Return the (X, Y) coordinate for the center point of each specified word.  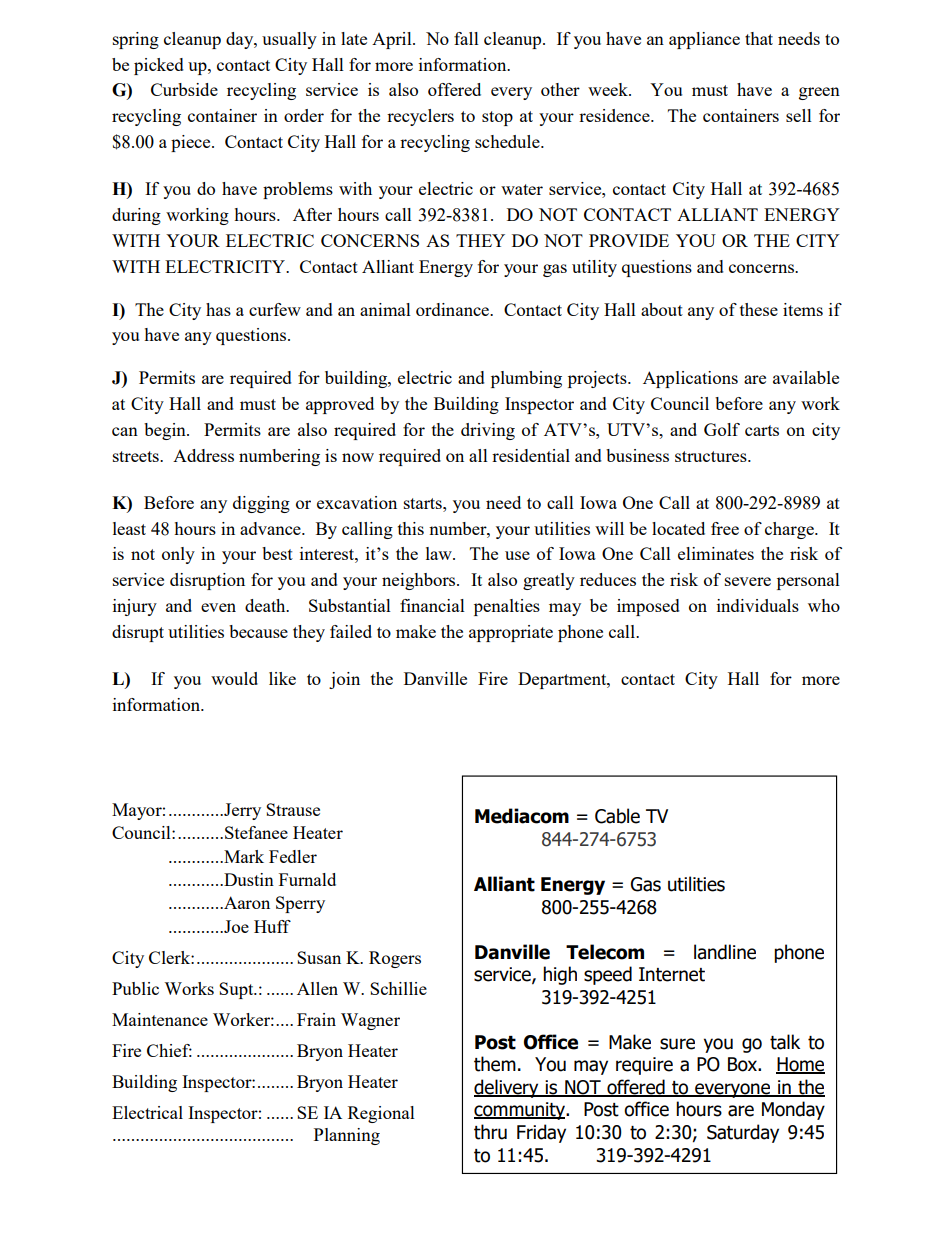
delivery (507, 1088)
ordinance (453, 309)
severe (748, 581)
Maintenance (160, 1019)
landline (725, 952)
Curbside (184, 89)
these (759, 309)
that (759, 38)
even (218, 607)
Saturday (743, 1133)
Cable (617, 816)
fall (466, 38)
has (218, 309)
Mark (243, 856)
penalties (507, 607)
